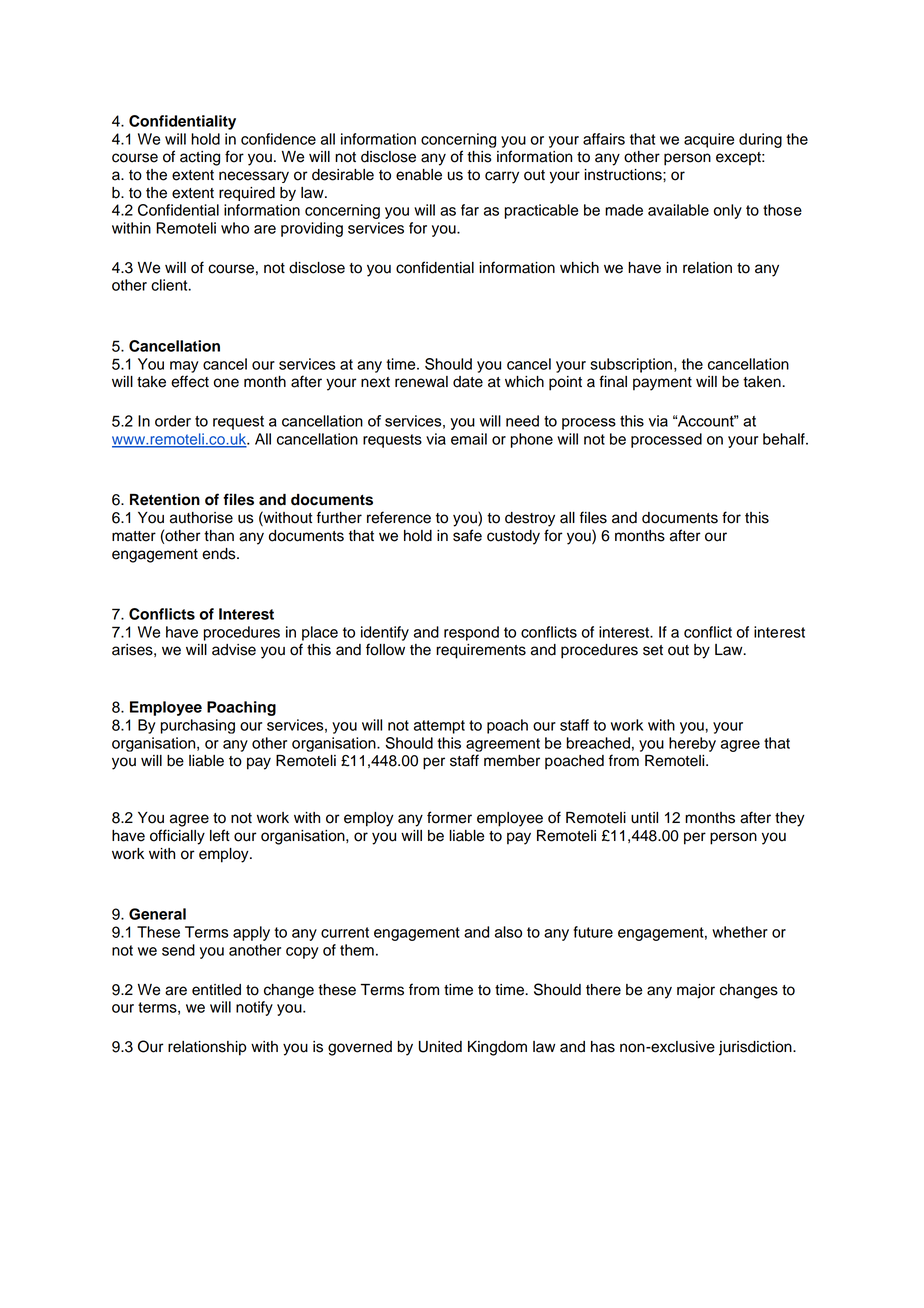  What do you see at coordinates (216, 990) in the screenshot?
I see `entitled` at bounding box center [216, 990].
